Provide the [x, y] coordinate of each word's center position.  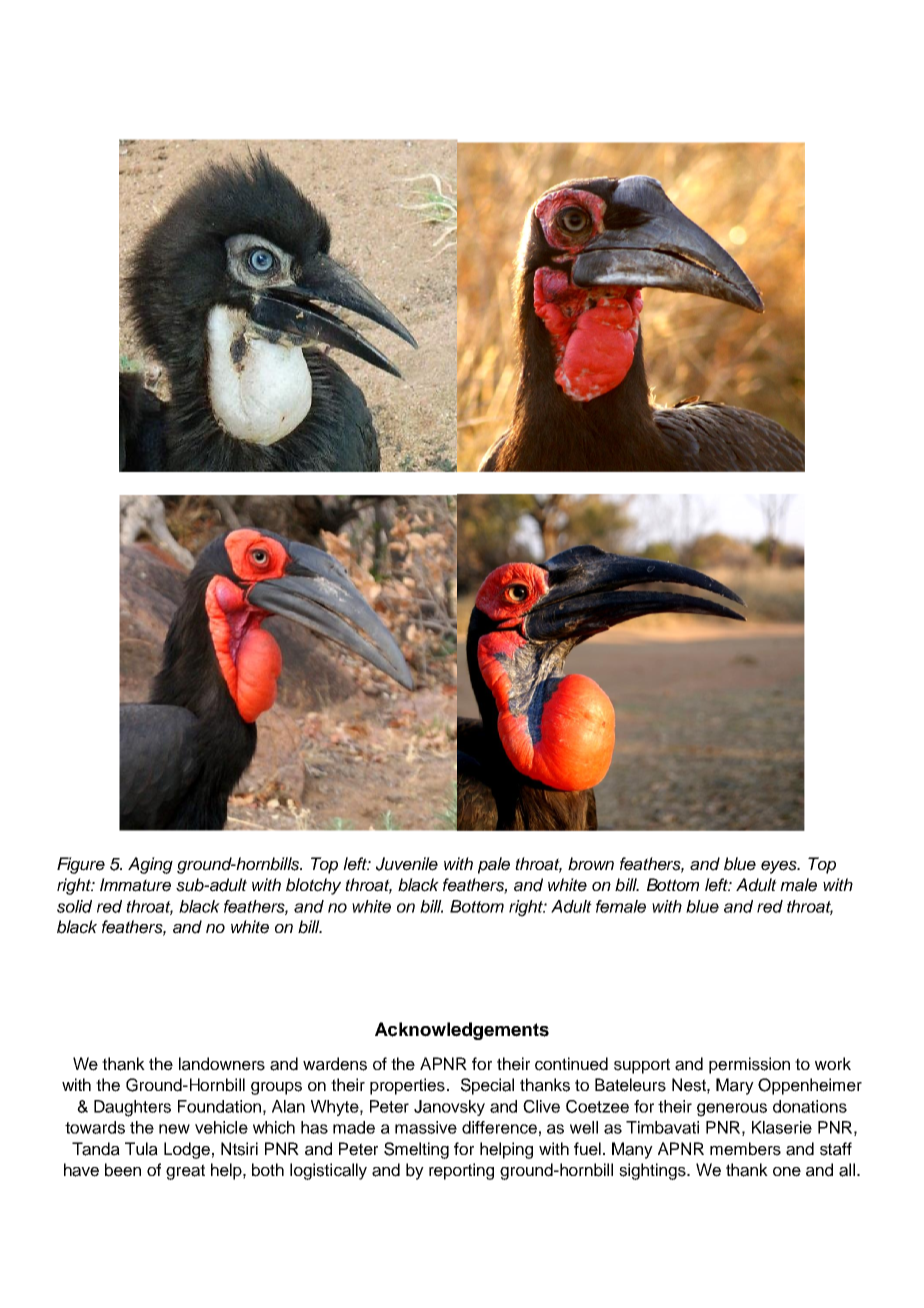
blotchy [313, 886]
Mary [735, 1086]
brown [591, 864]
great [185, 1172]
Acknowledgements [462, 1031]
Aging [150, 865]
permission [749, 1065]
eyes [780, 867]
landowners [222, 1064]
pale [494, 865]
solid [74, 906]
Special [487, 1086]
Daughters [132, 1108]
